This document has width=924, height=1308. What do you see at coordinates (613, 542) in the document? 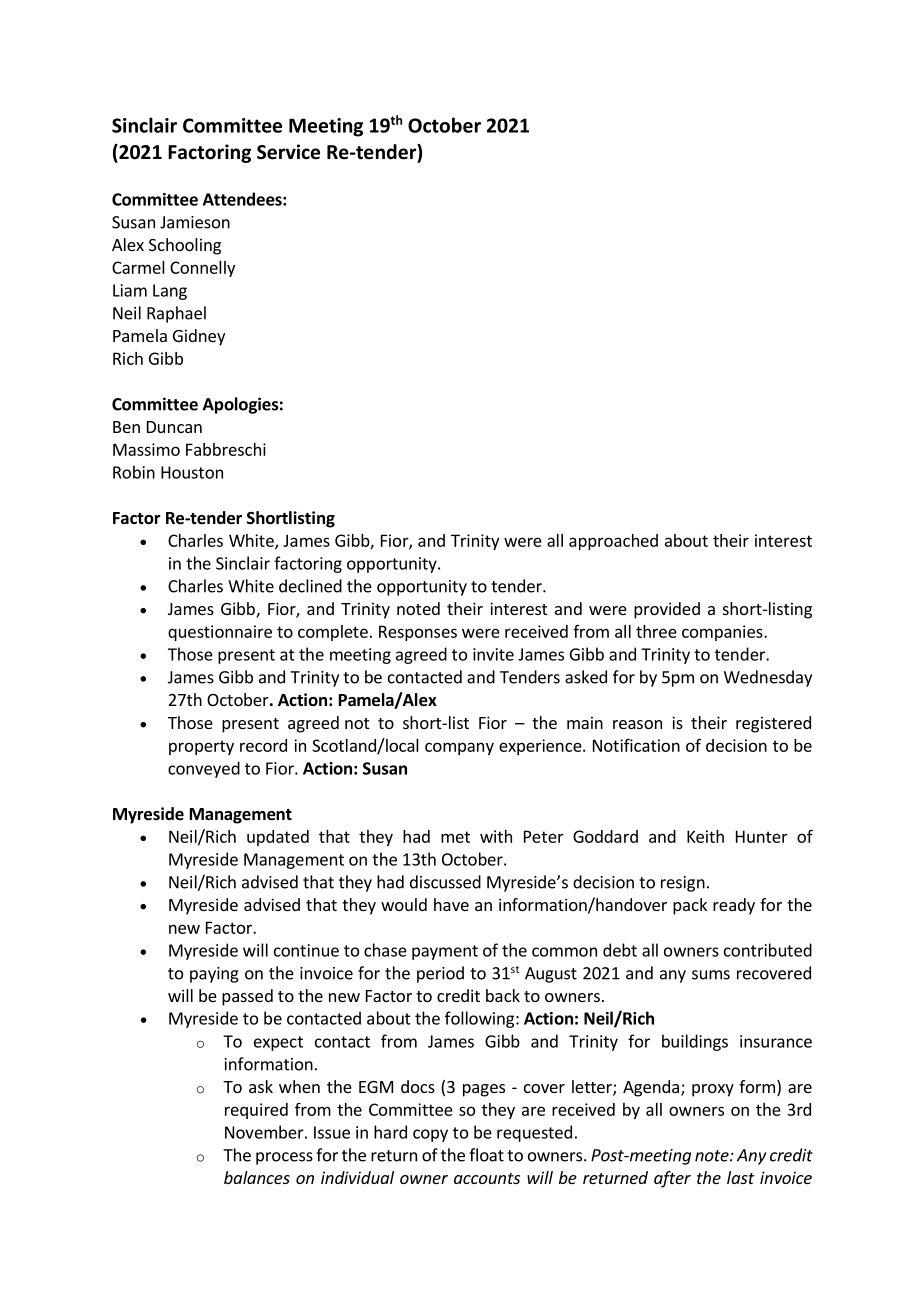
I see `approached` at bounding box center [613, 542].
